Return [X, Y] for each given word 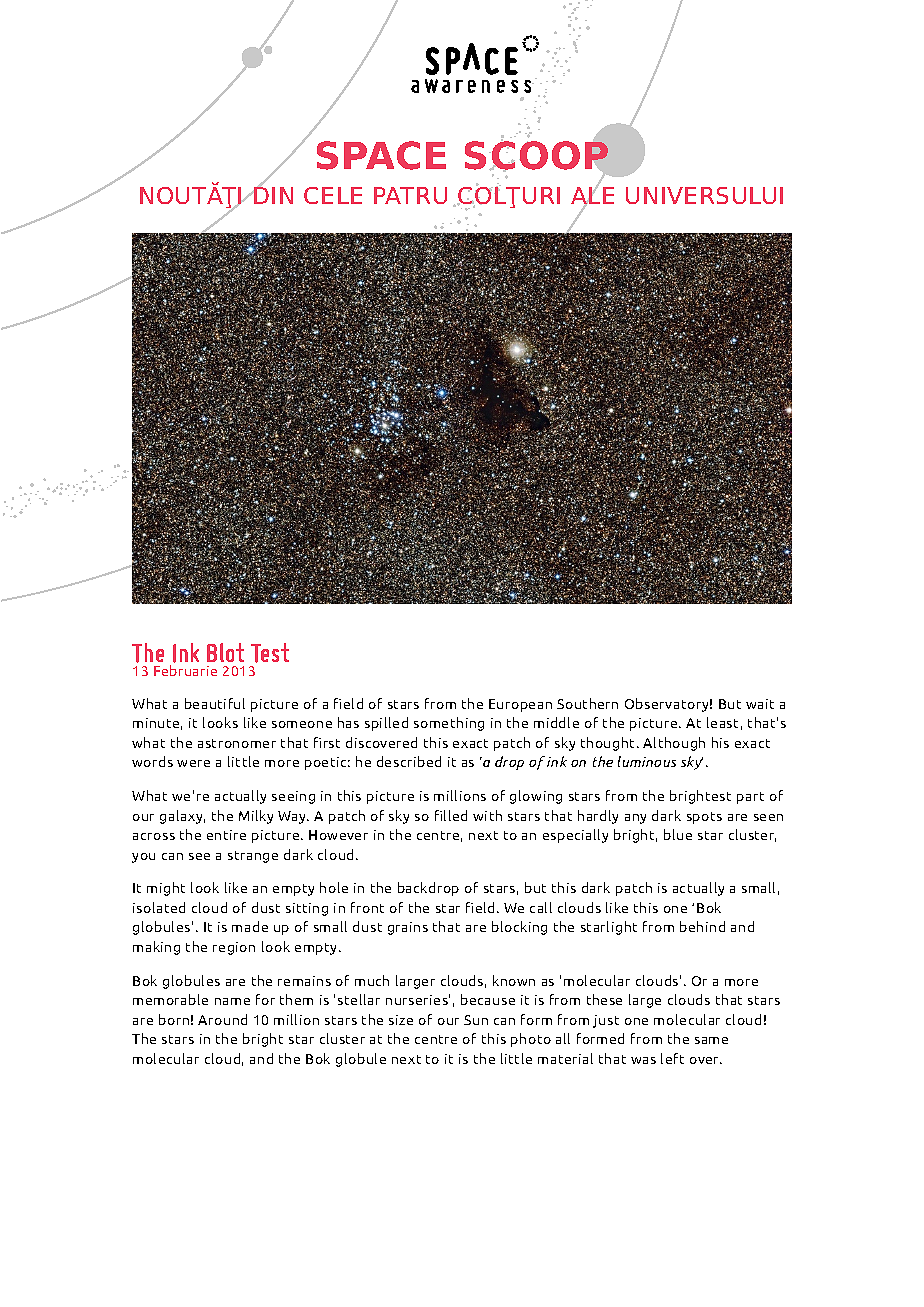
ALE [592, 196]
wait [760, 704]
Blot [225, 652]
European [520, 705]
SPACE [381, 155]
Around [222, 1019]
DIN [272, 194]
